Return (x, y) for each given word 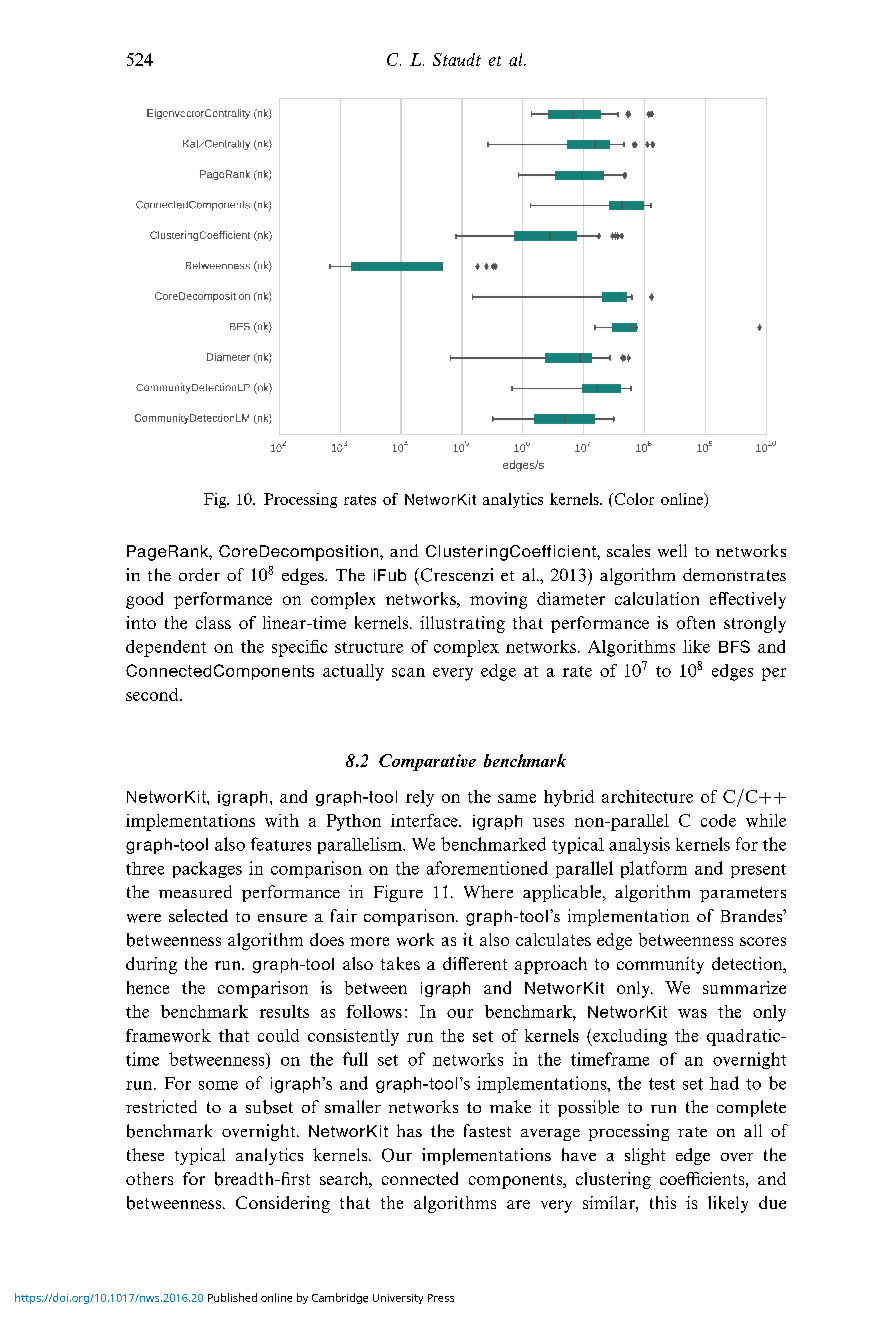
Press (441, 1298)
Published (232, 1297)
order (199, 574)
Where (488, 891)
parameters (743, 894)
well (672, 550)
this (663, 1202)
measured (195, 891)
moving (498, 600)
